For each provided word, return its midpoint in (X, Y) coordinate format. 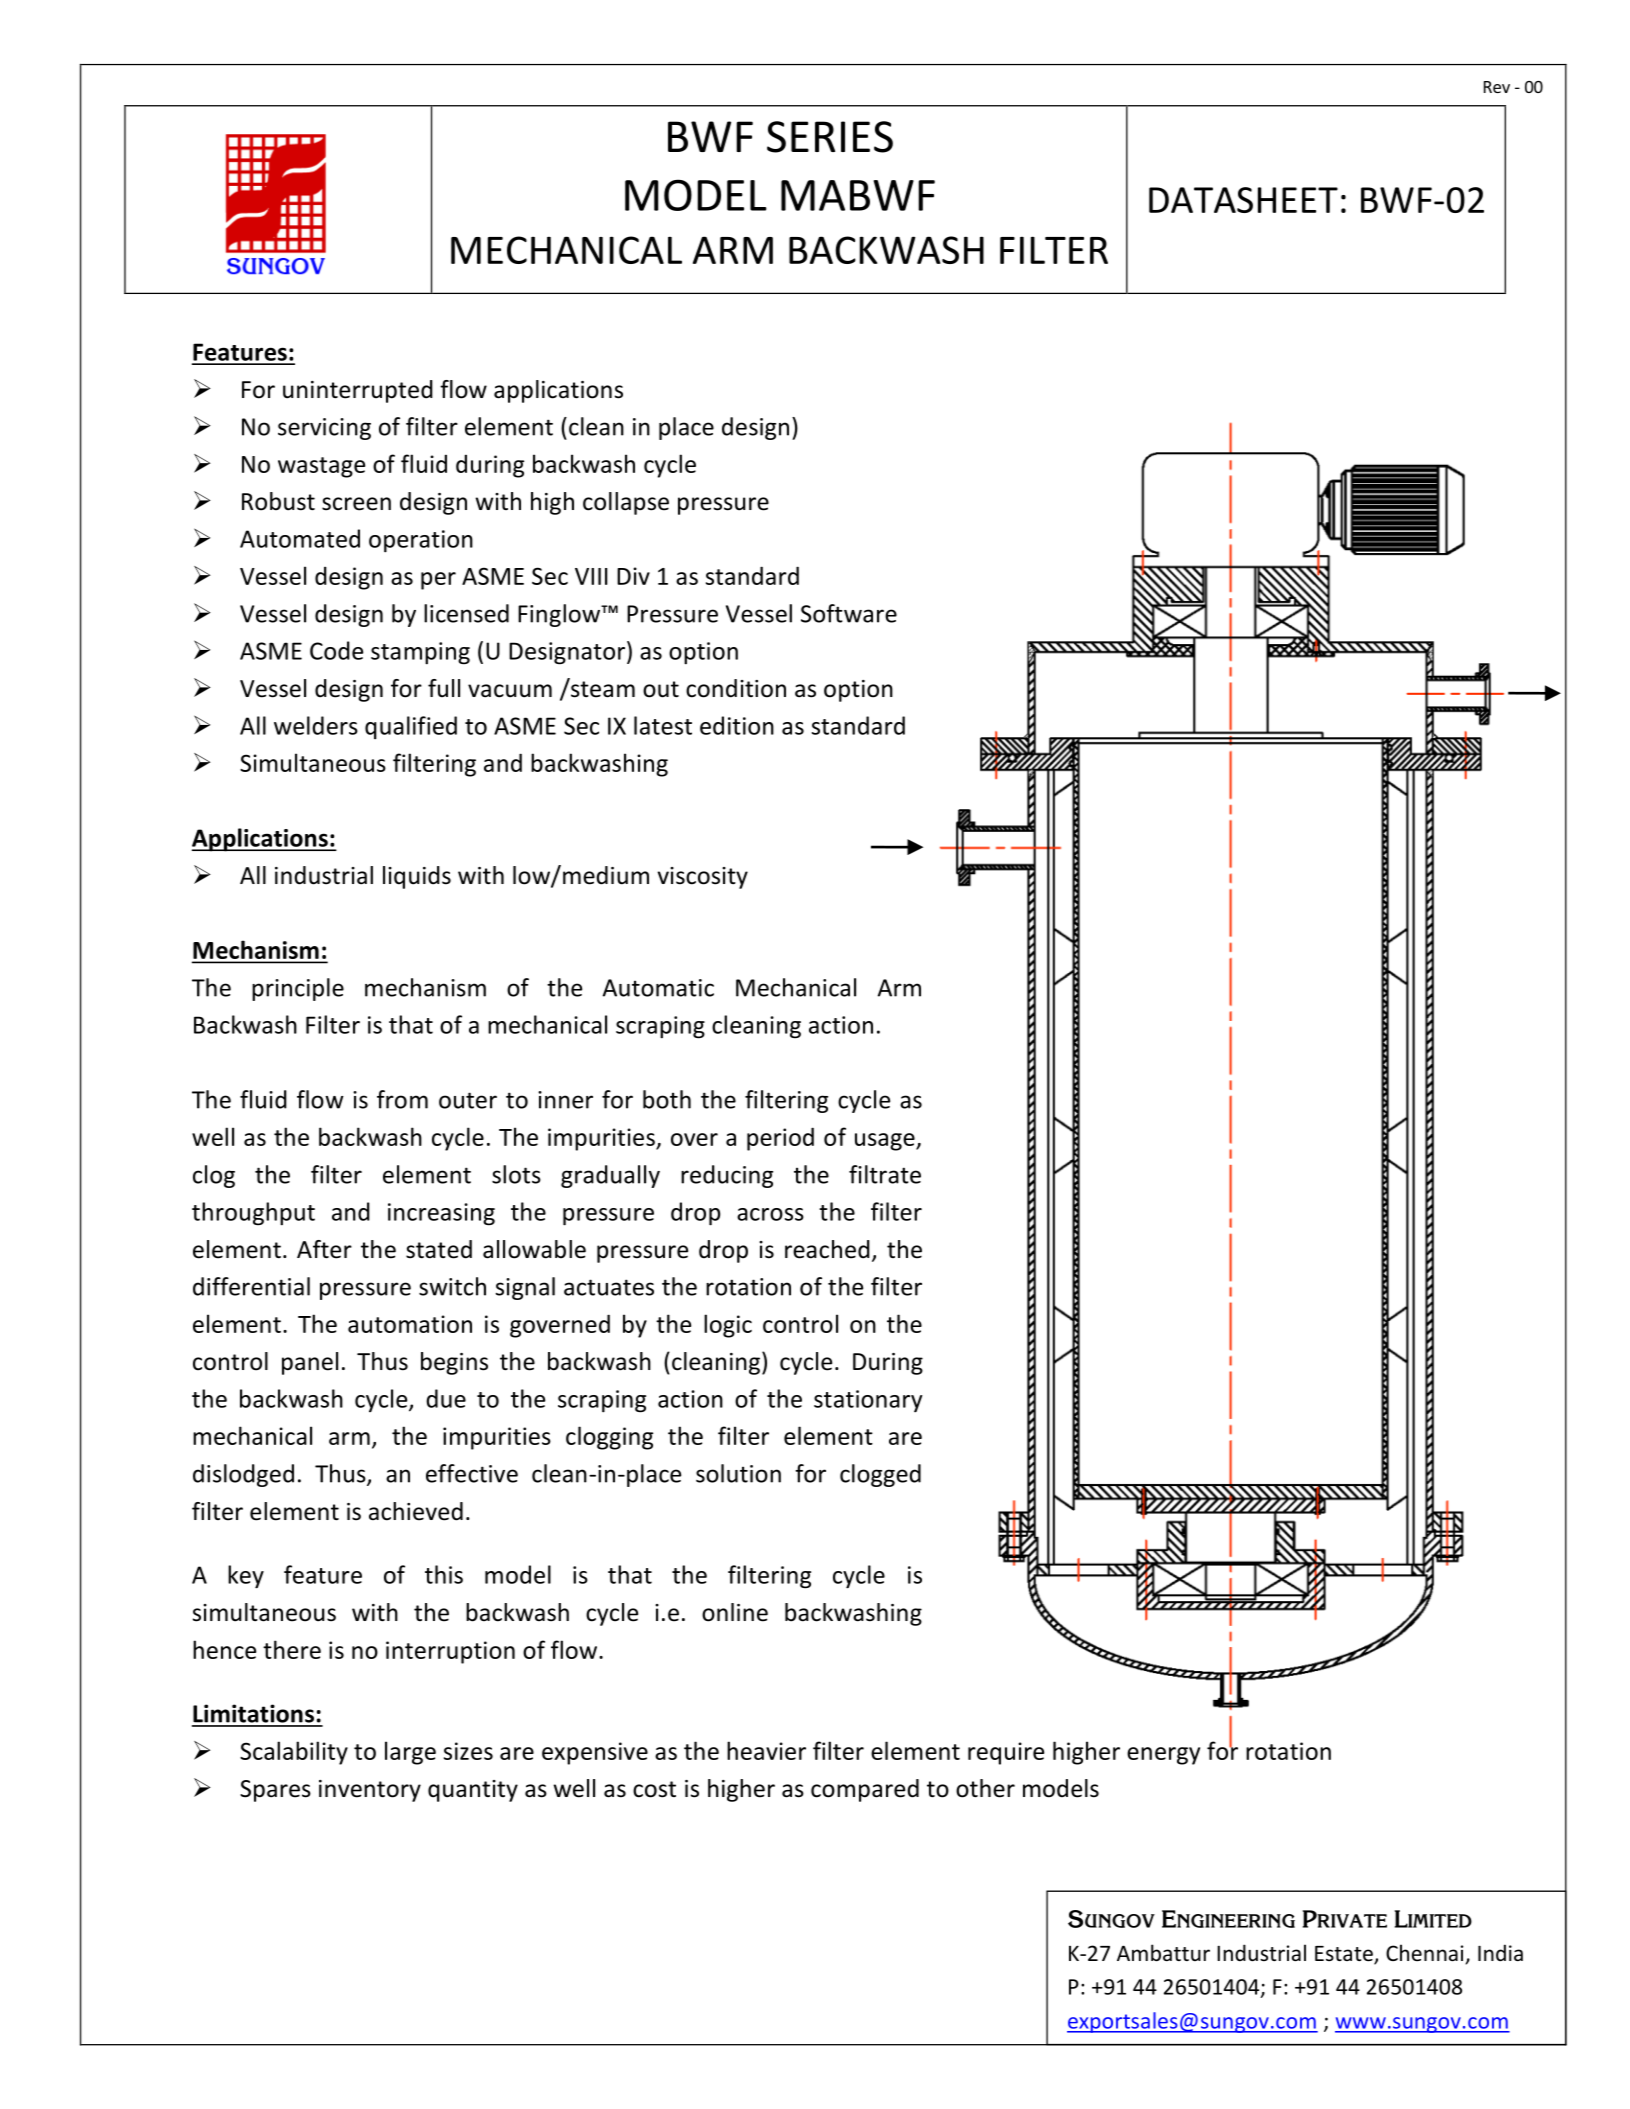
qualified (411, 727)
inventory (370, 1791)
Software (849, 613)
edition (737, 725)
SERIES (830, 137)
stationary (868, 1401)
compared (865, 1790)
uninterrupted (358, 391)
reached (827, 1249)
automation (410, 1324)
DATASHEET (1243, 200)
